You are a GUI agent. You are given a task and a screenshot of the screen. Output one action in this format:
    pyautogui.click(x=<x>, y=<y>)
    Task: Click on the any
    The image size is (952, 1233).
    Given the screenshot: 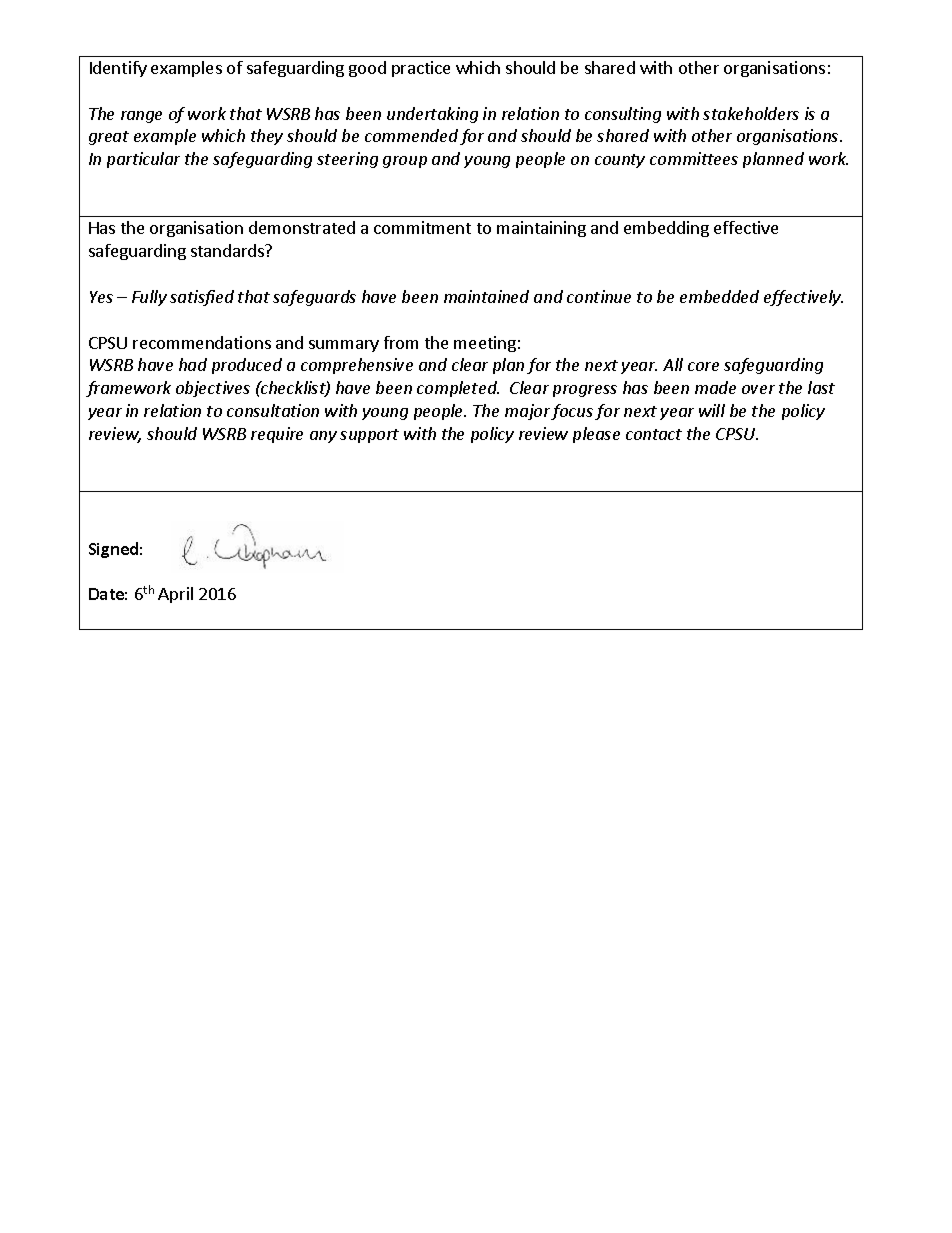 What is the action you would take?
    pyautogui.click(x=323, y=437)
